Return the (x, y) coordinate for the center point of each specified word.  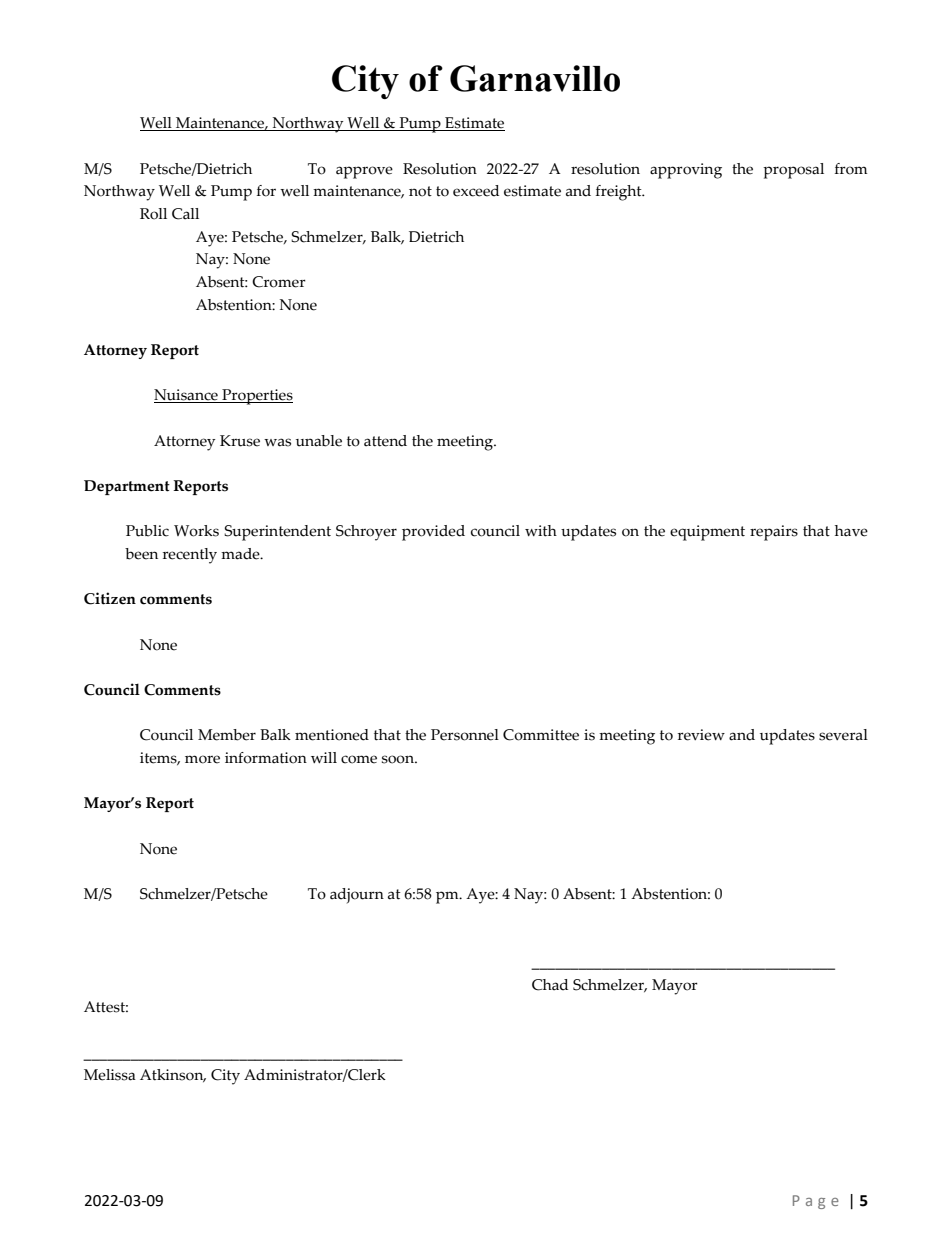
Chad (550, 985)
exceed (476, 191)
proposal (793, 171)
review (701, 735)
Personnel (465, 735)
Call (185, 214)
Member (227, 735)
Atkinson (173, 1075)
